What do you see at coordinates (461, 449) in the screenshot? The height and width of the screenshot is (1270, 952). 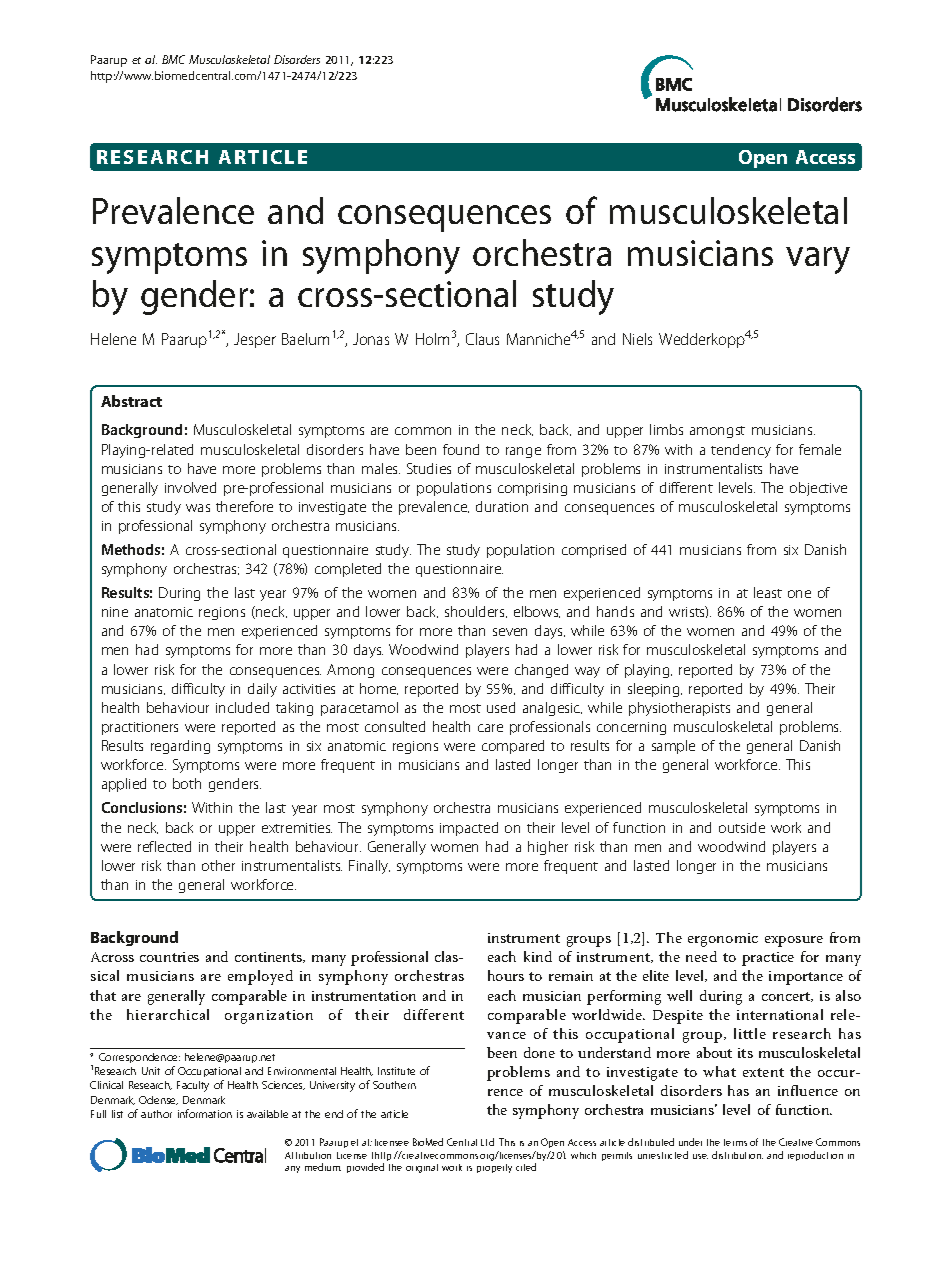 I see `found` at bounding box center [461, 449].
